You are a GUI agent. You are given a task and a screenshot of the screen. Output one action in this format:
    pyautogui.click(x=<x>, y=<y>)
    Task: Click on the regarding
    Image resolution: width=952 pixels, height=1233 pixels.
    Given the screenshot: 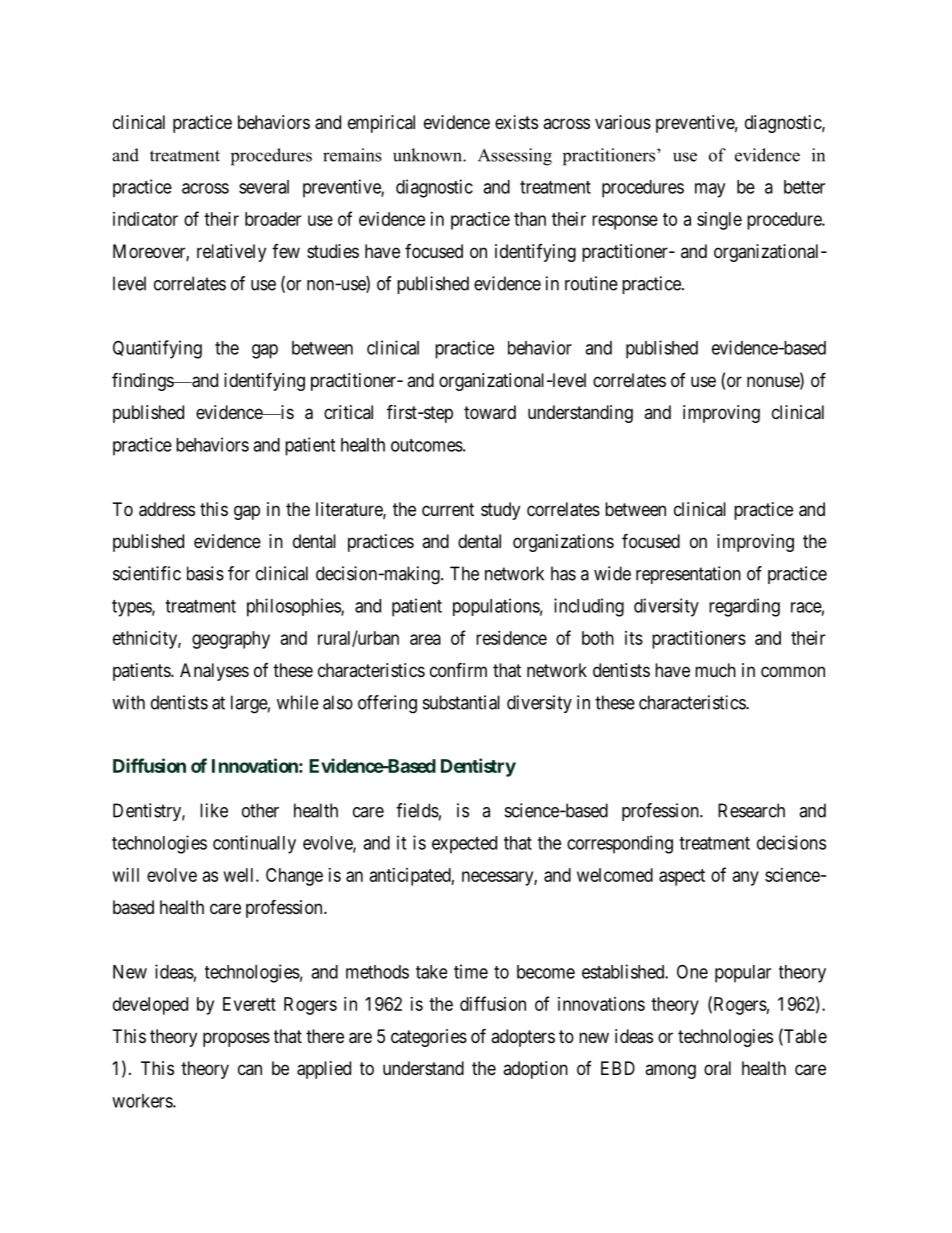 What is the action you would take?
    pyautogui.click(x=744, y=607)
